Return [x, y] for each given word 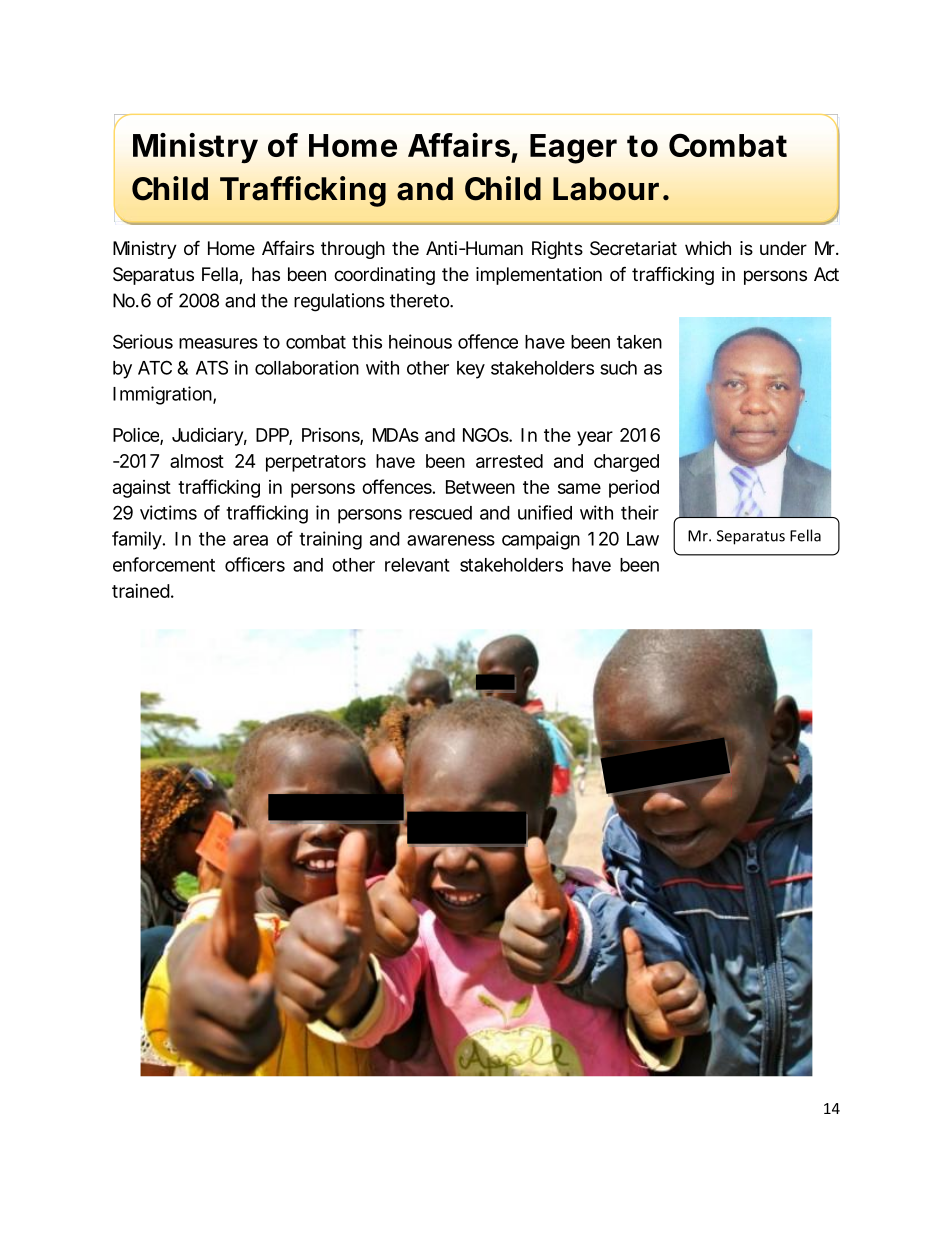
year [595, 438]
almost [197, 461]
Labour [606, 189]
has [266, 274]
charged [626, 463]
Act [826, 274]
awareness [451, 540]
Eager [573, 149]
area [250, 540]
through [353, 250]
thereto [421, 300]
